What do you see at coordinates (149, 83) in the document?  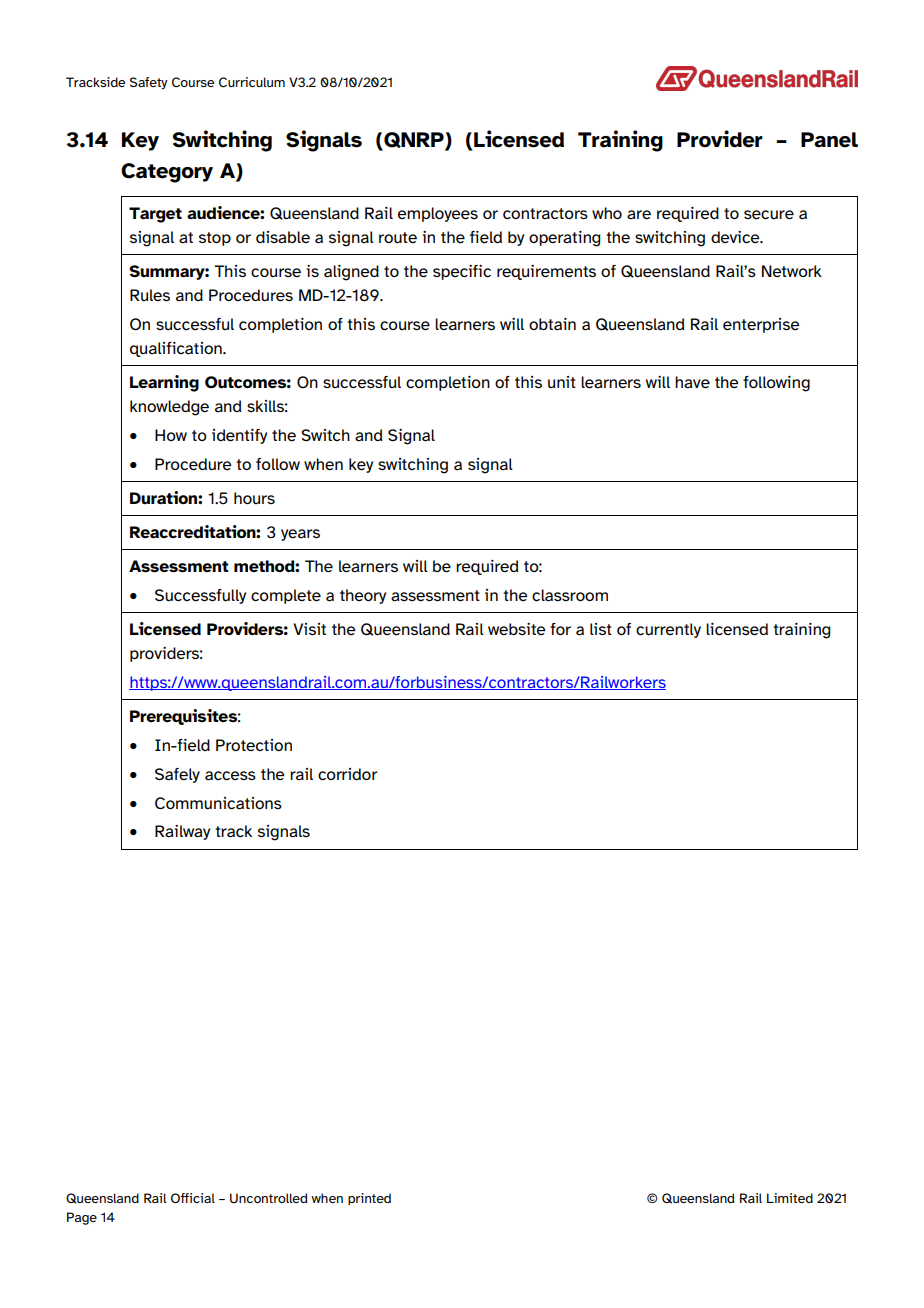 I see `Safety` at bounding box center [149, 83].
